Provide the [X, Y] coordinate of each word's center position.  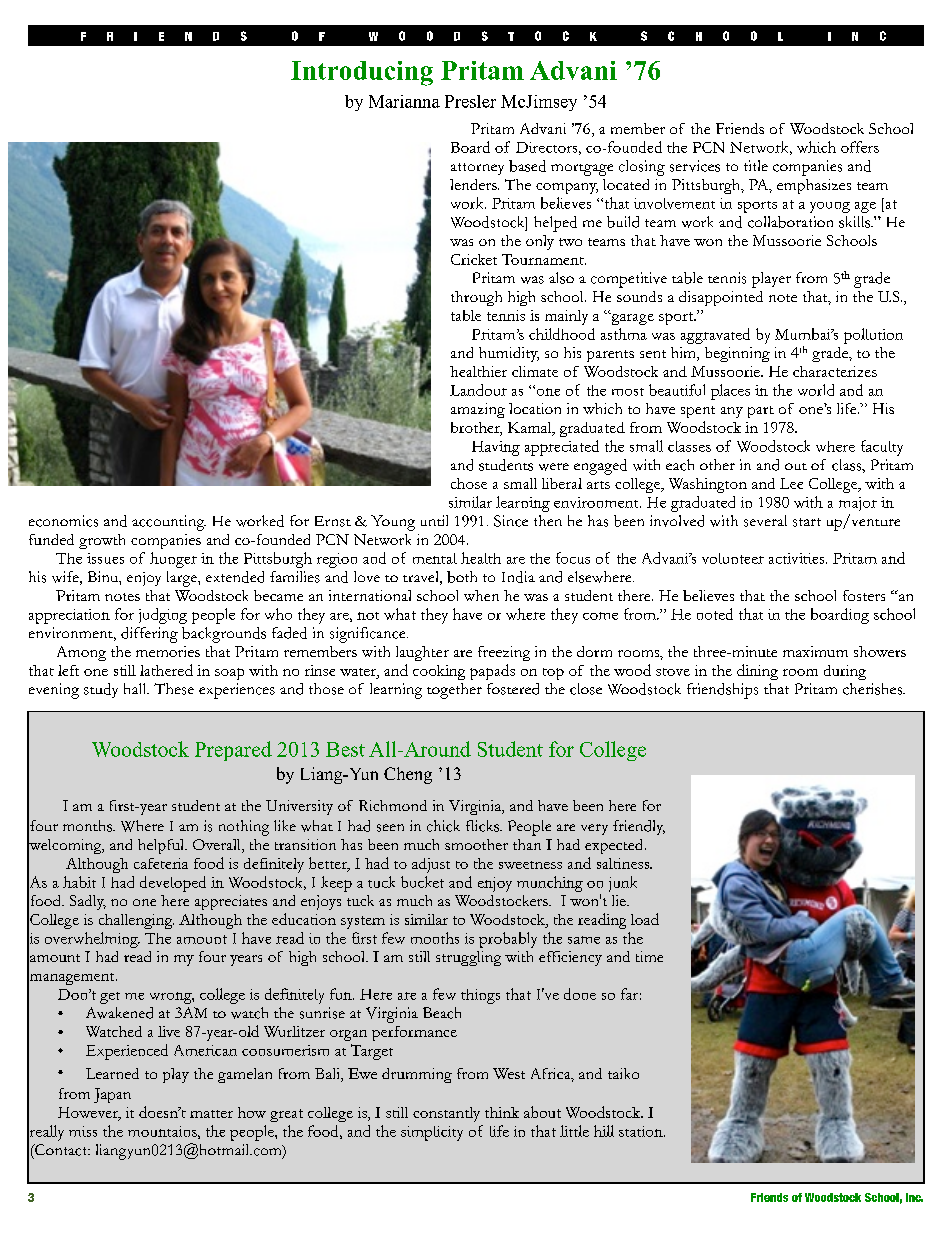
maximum [815, 651]
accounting [169, 523]
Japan [112, 1095]
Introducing [362, 73]
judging [163, 616]
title [756, 165]
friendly [639, 827]
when [481, 595]
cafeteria [161, 863]
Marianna [404, 101]
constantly [446, 1114]
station [642, 1131]
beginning [737, 354]
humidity [509, 354]
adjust [431, 865]
